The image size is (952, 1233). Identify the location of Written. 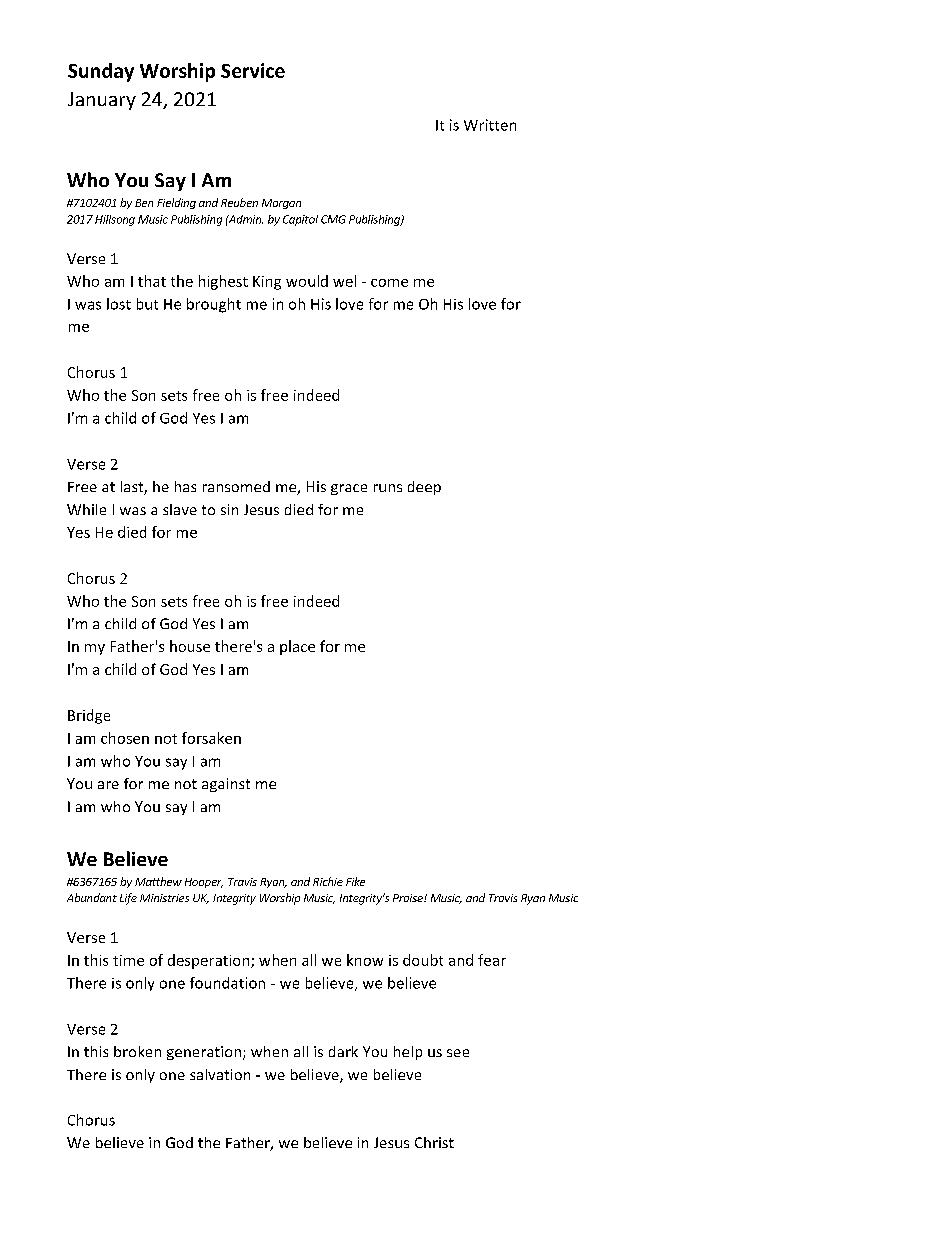
(490, 125).
